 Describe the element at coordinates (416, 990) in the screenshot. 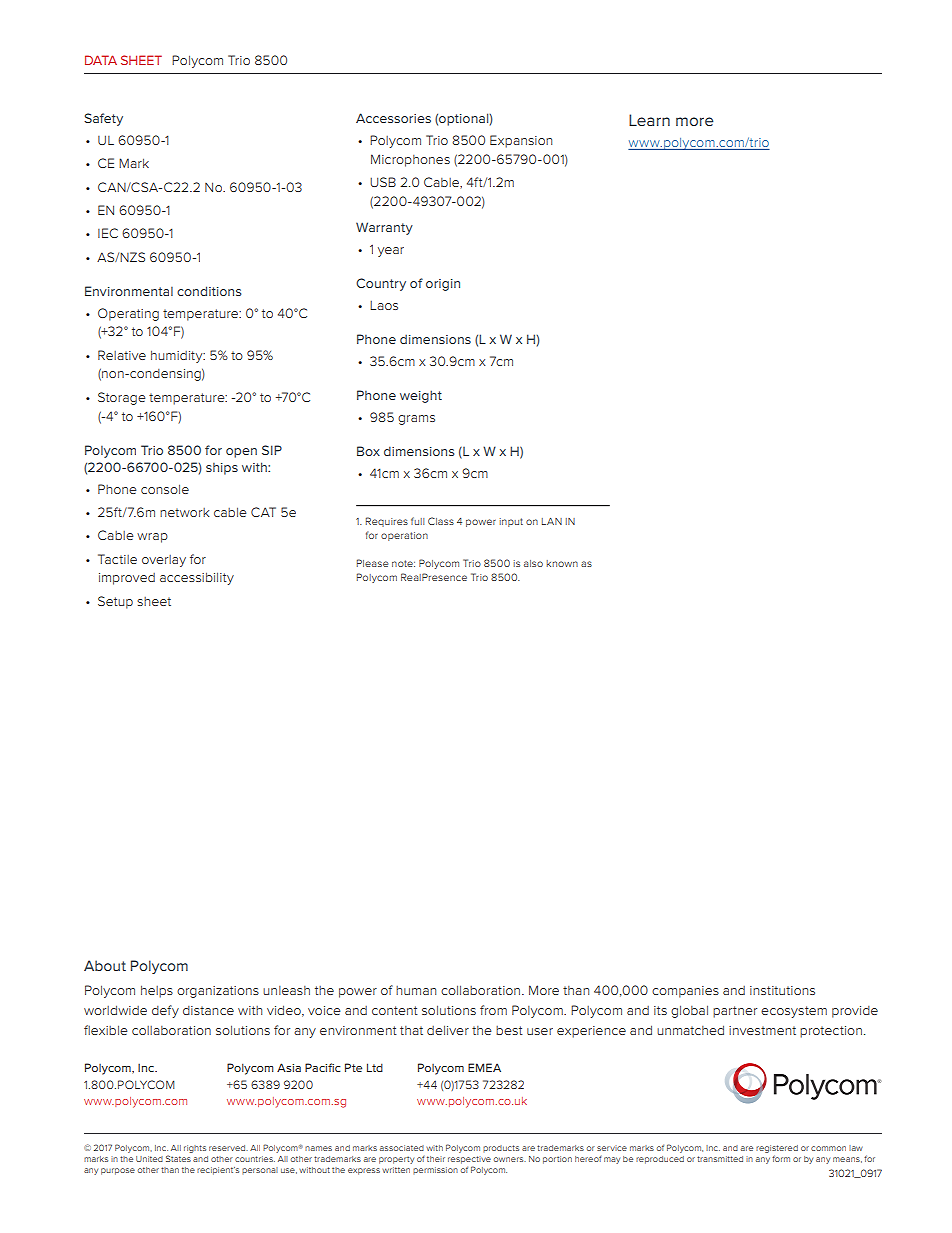

I see `human` at that location.
